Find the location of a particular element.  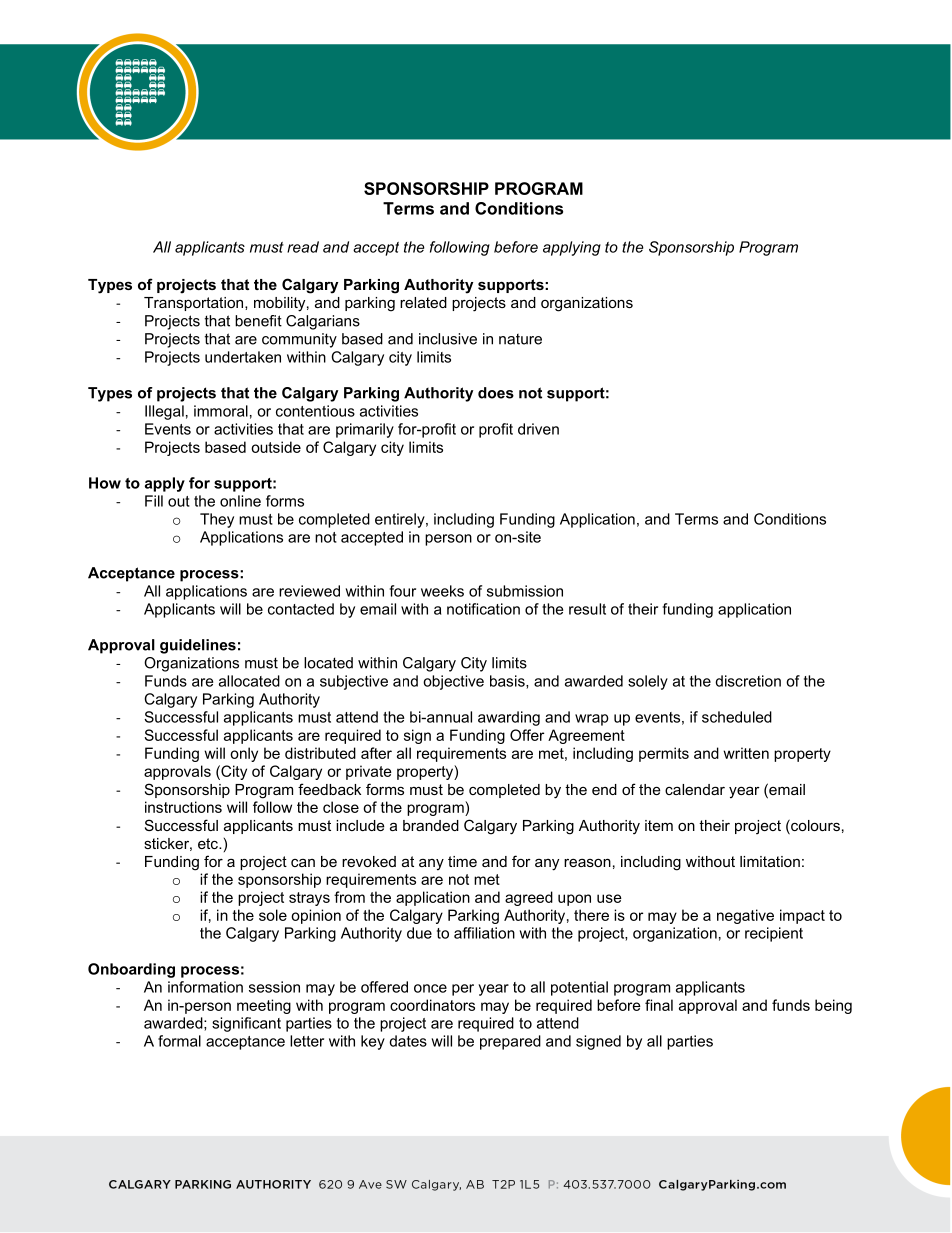

They is located at coordinates (217, 520).
